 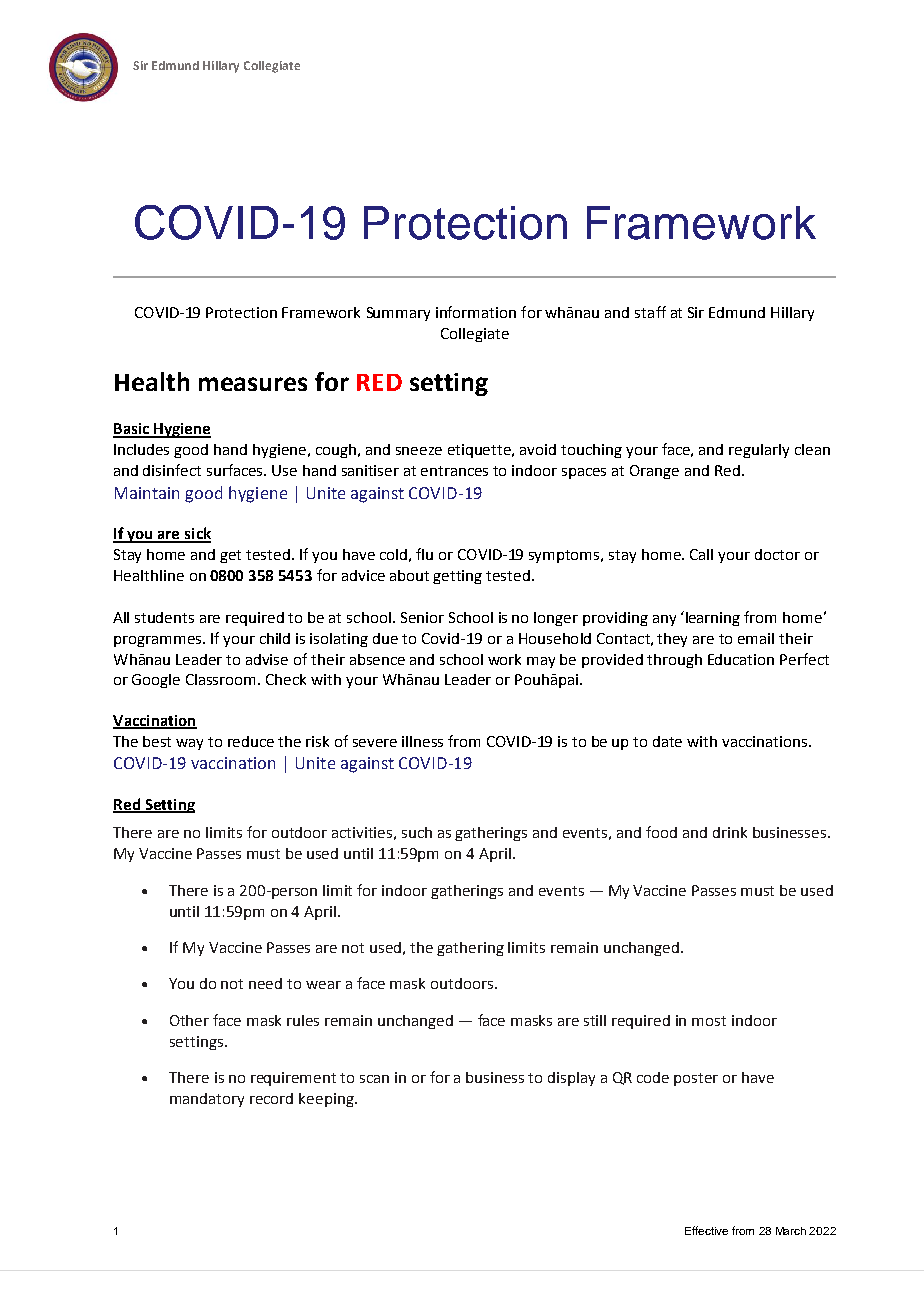 I want to click on mandatory, so click(x=207, y=1100).
